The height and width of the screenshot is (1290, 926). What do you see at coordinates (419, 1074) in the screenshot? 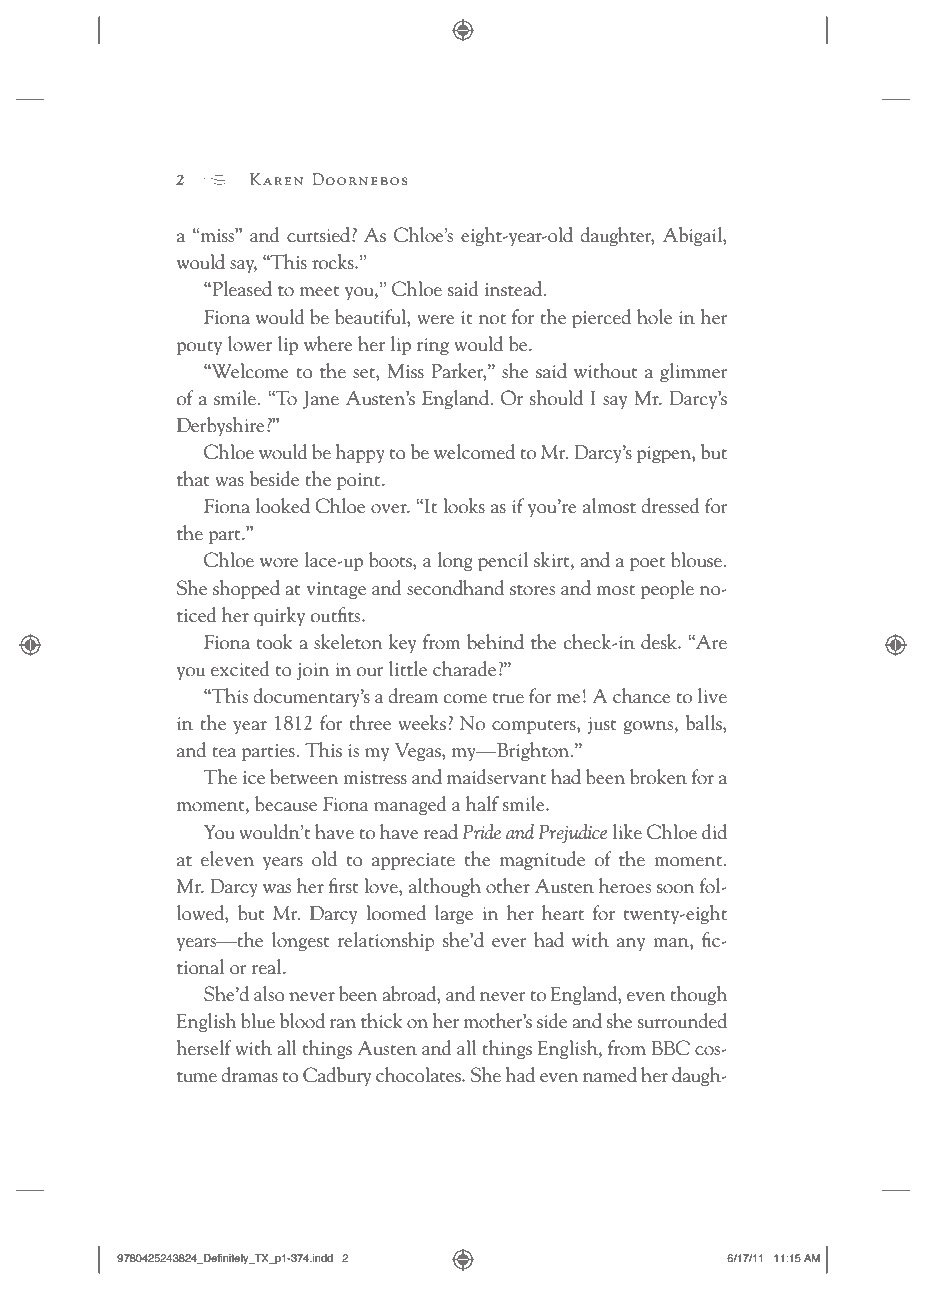
I see `chocolates` at bounding box center [419, 1074].
